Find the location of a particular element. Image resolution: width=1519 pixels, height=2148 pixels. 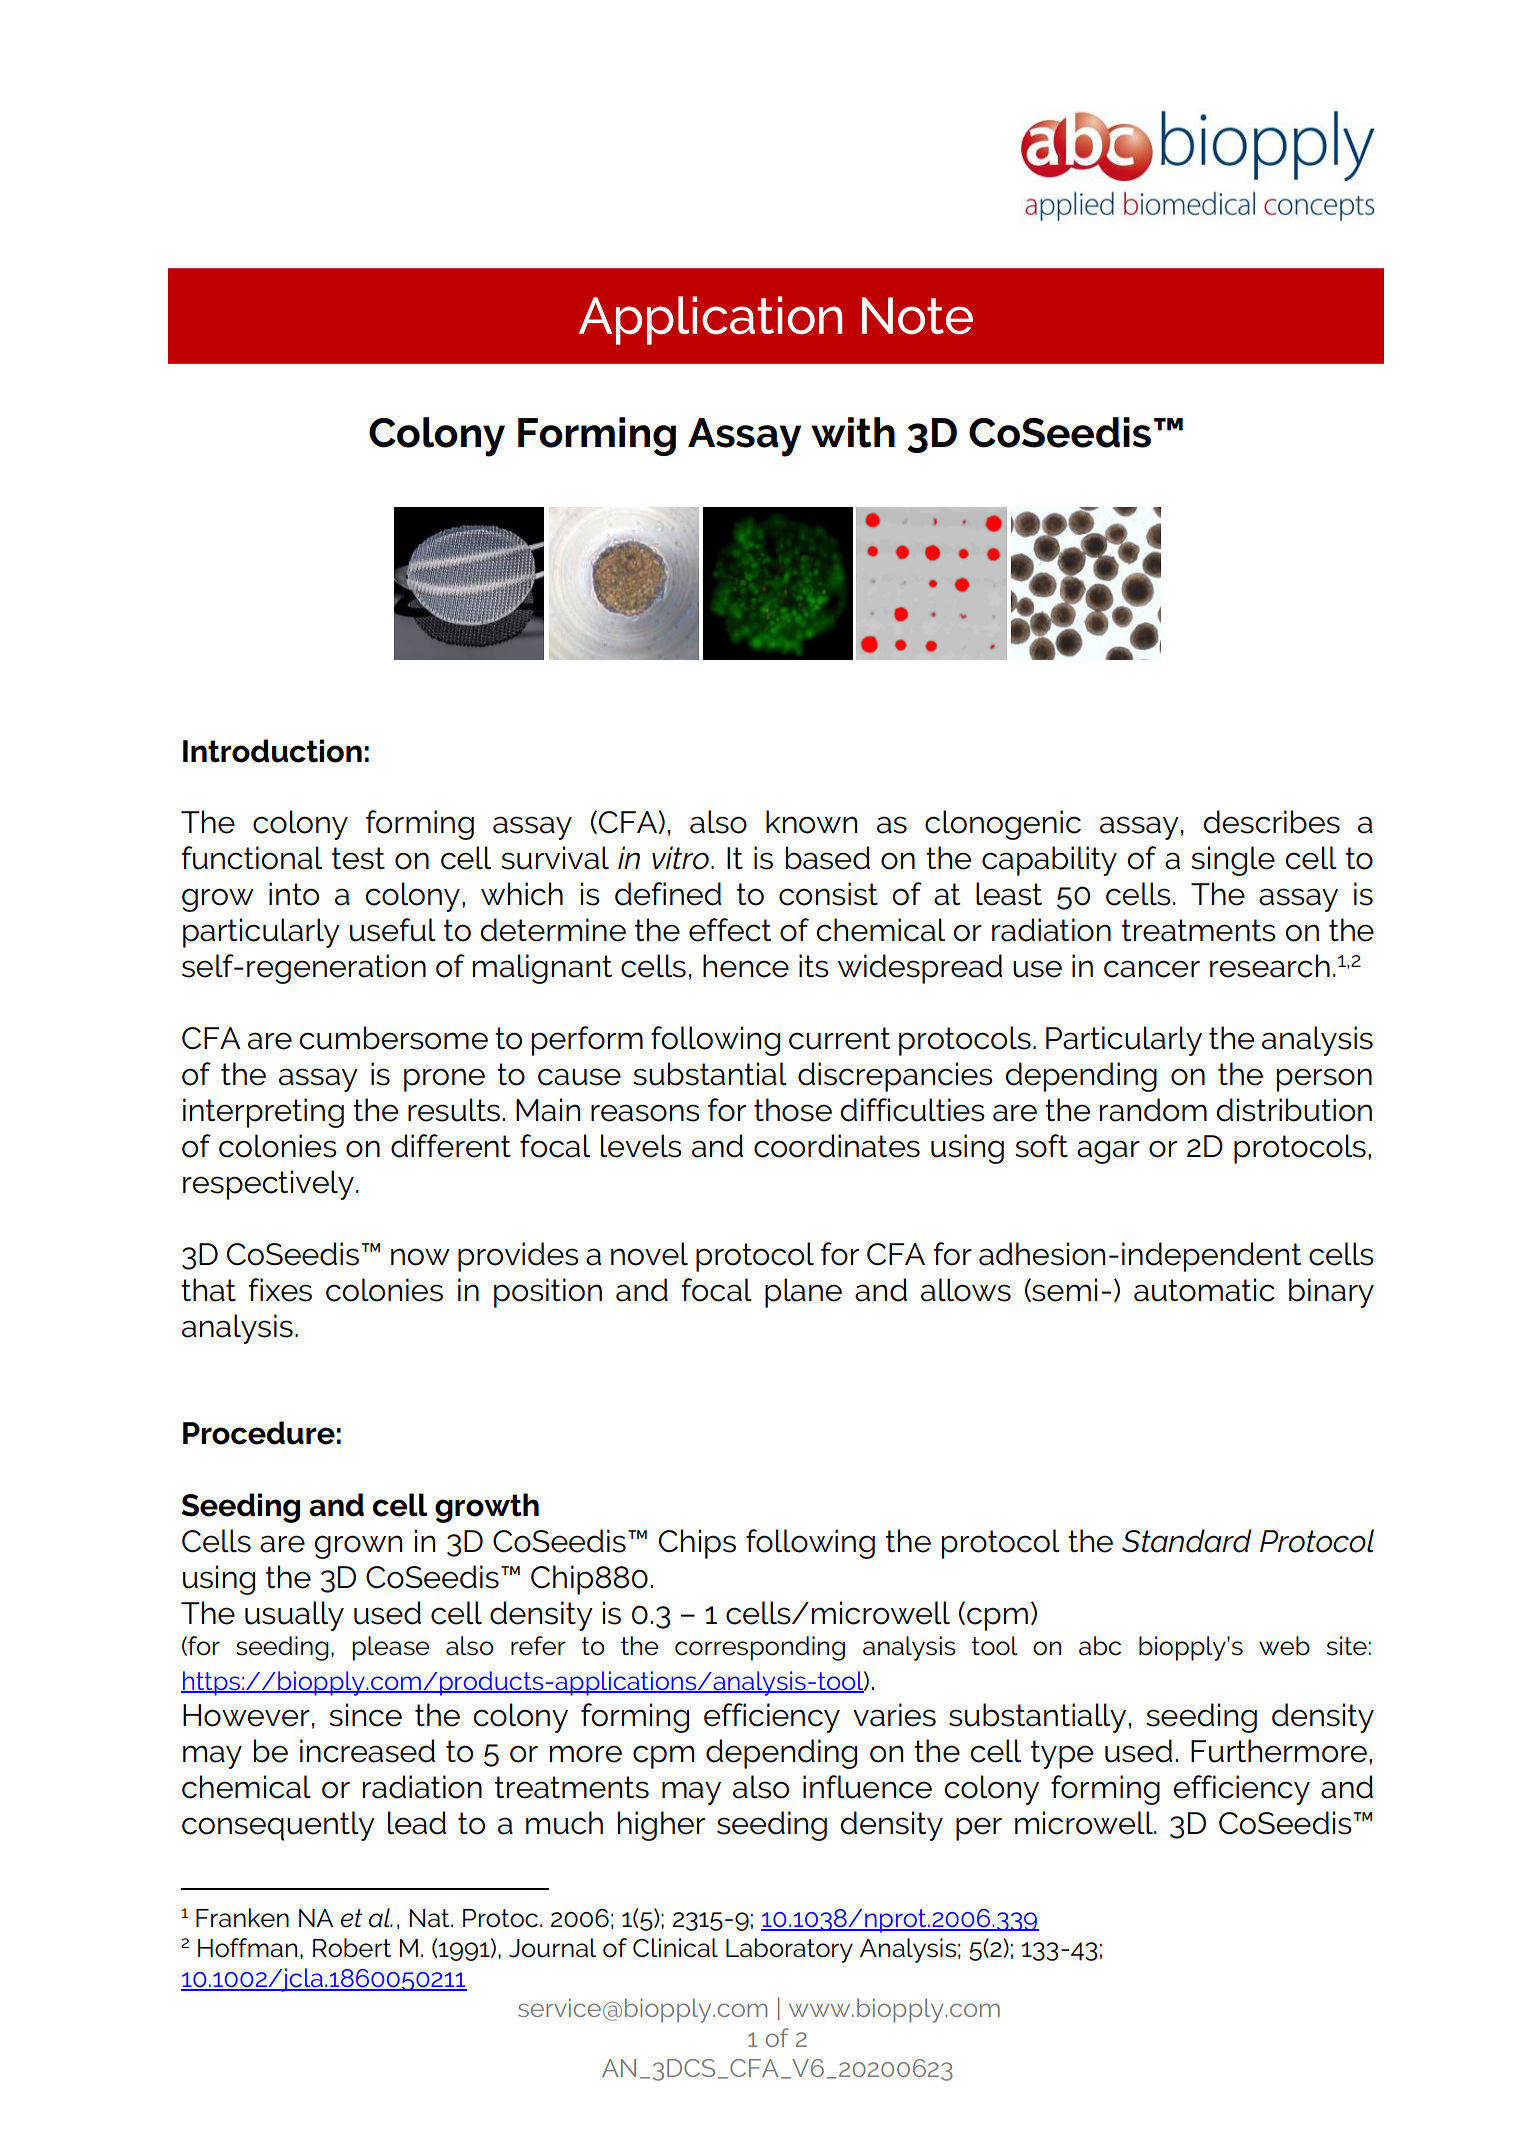

Robert is located at coordinates (352, 1948).
